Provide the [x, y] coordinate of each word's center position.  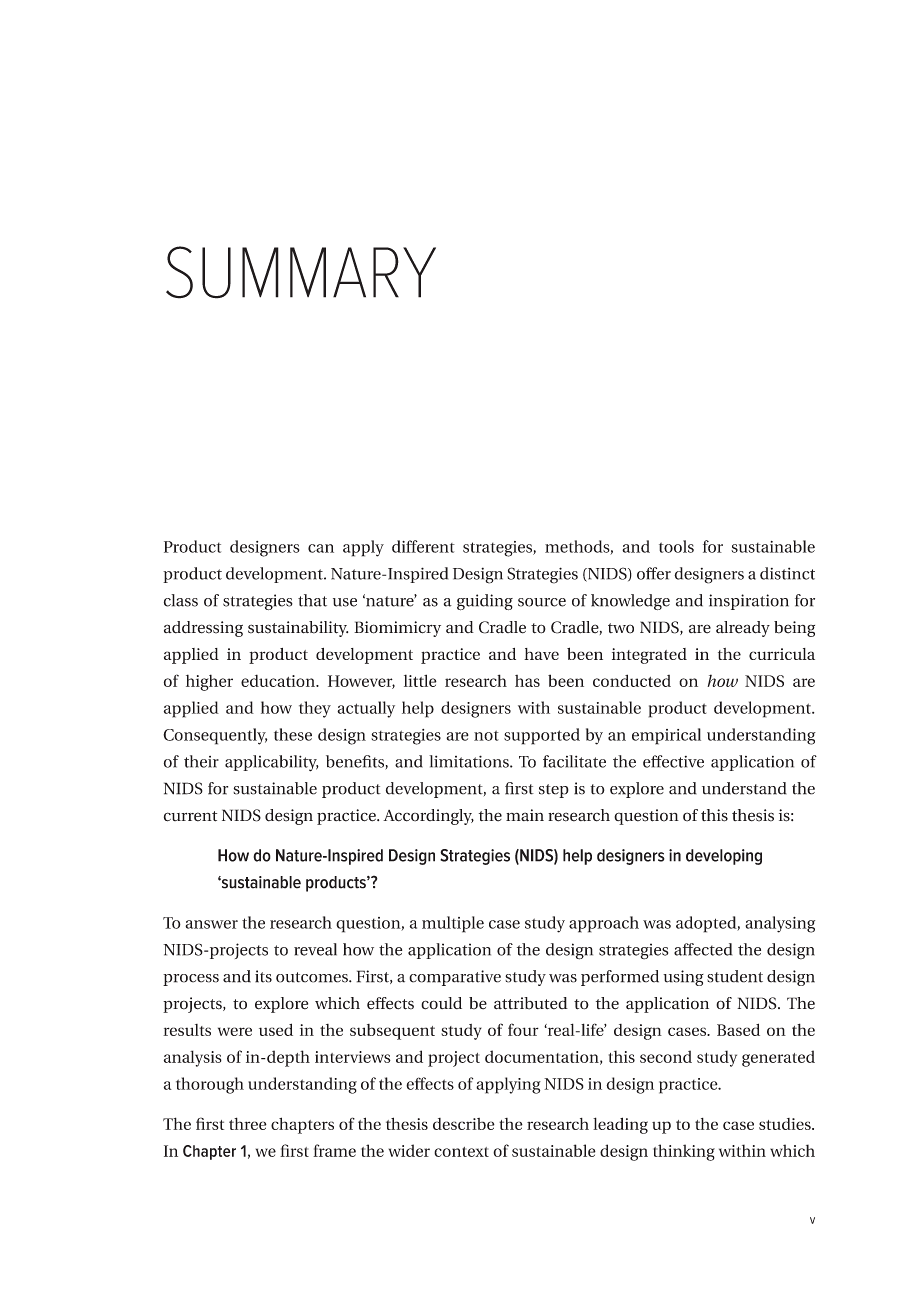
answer [211, 924]
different [423, 546]
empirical [666, 736]
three [248, 1123]
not [486, 735]
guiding [485, 602]
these [293, 734]
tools [676, 546]
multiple [453, 924]
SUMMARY [301, 272]
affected [703, 949]
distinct [787, 573]
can [321, 548]
